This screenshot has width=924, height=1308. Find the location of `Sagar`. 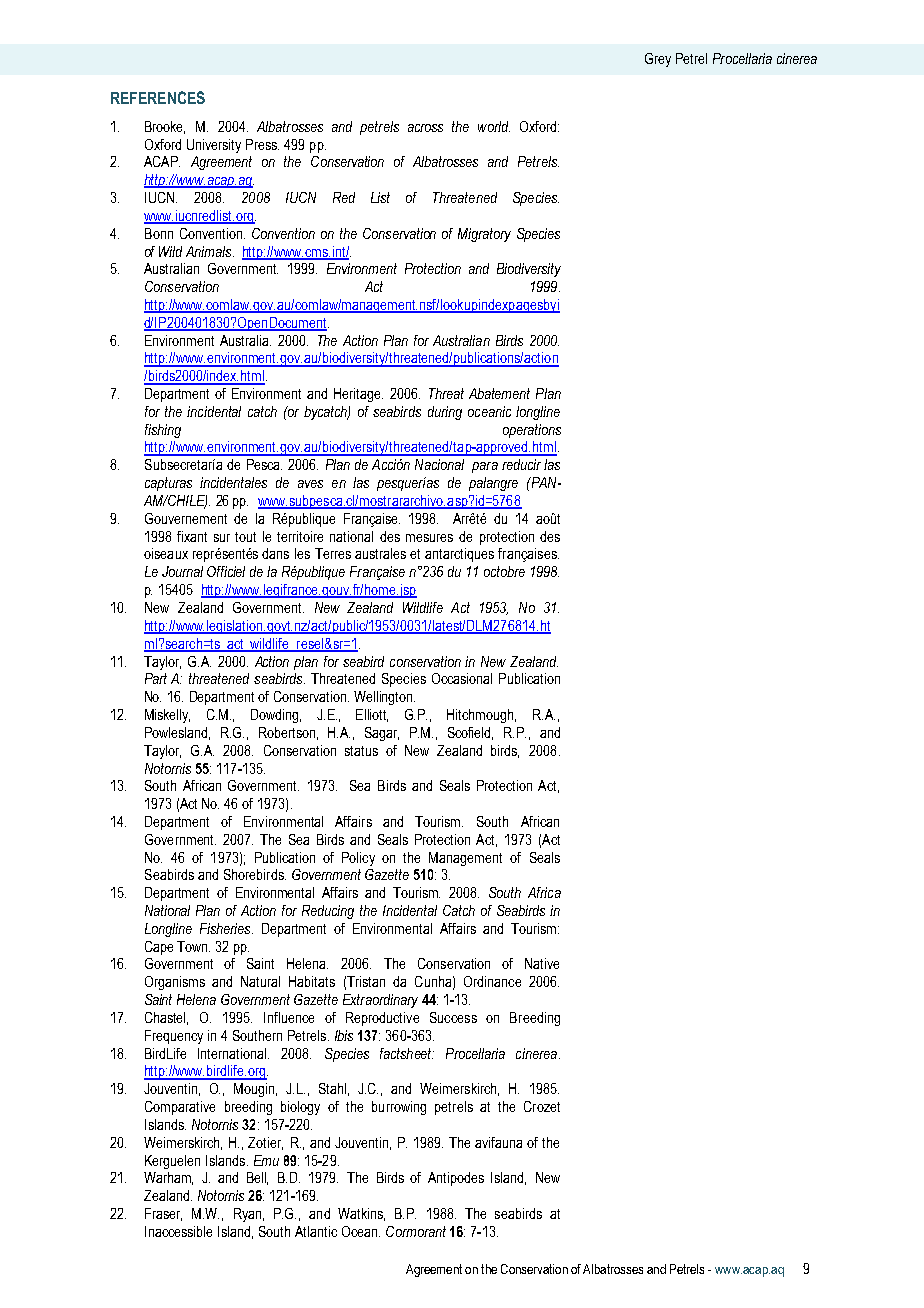

Sagar is located at coordinates (382, 734).
